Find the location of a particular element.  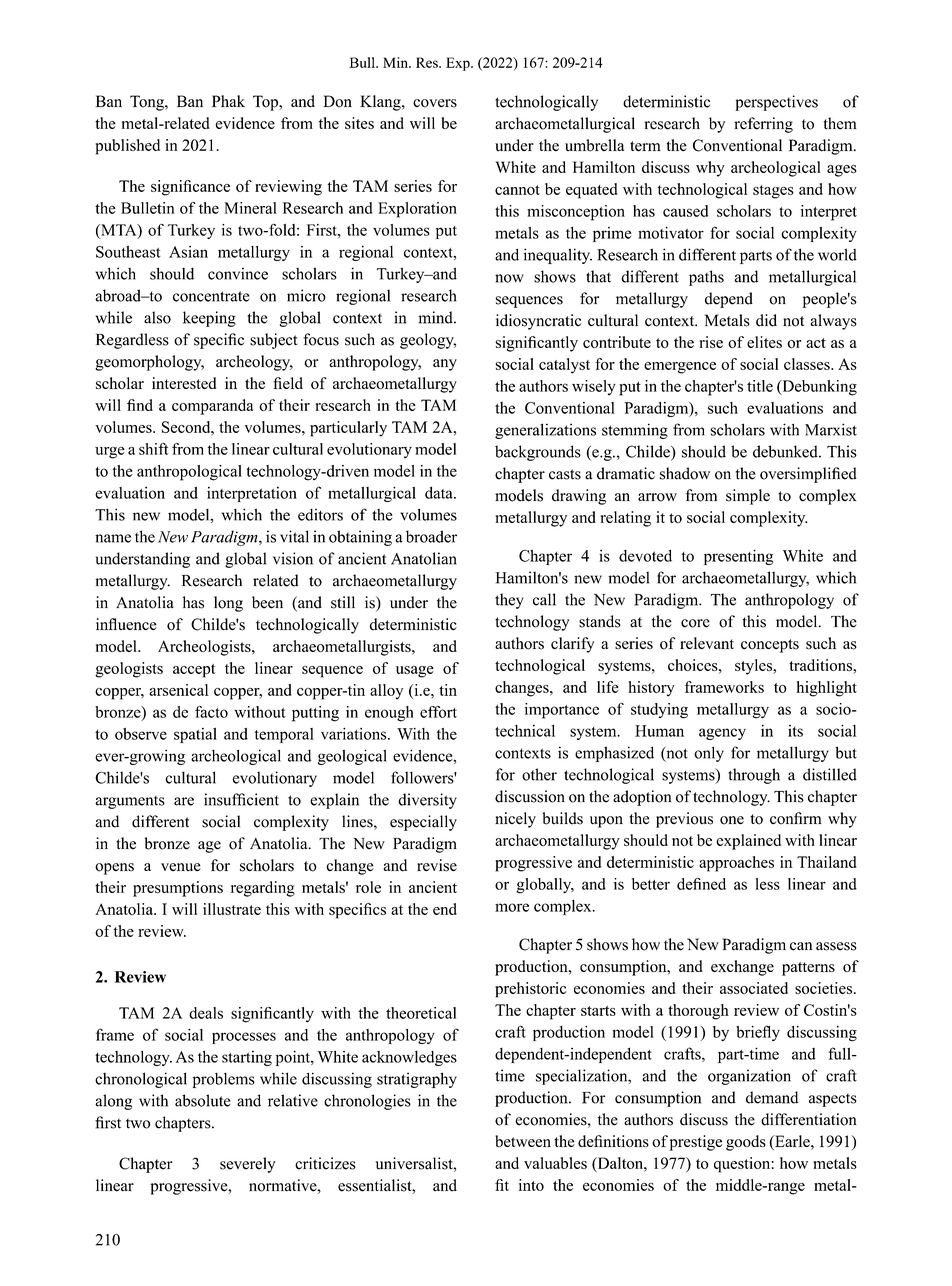

Tong is located at coordinates (148, 103).
